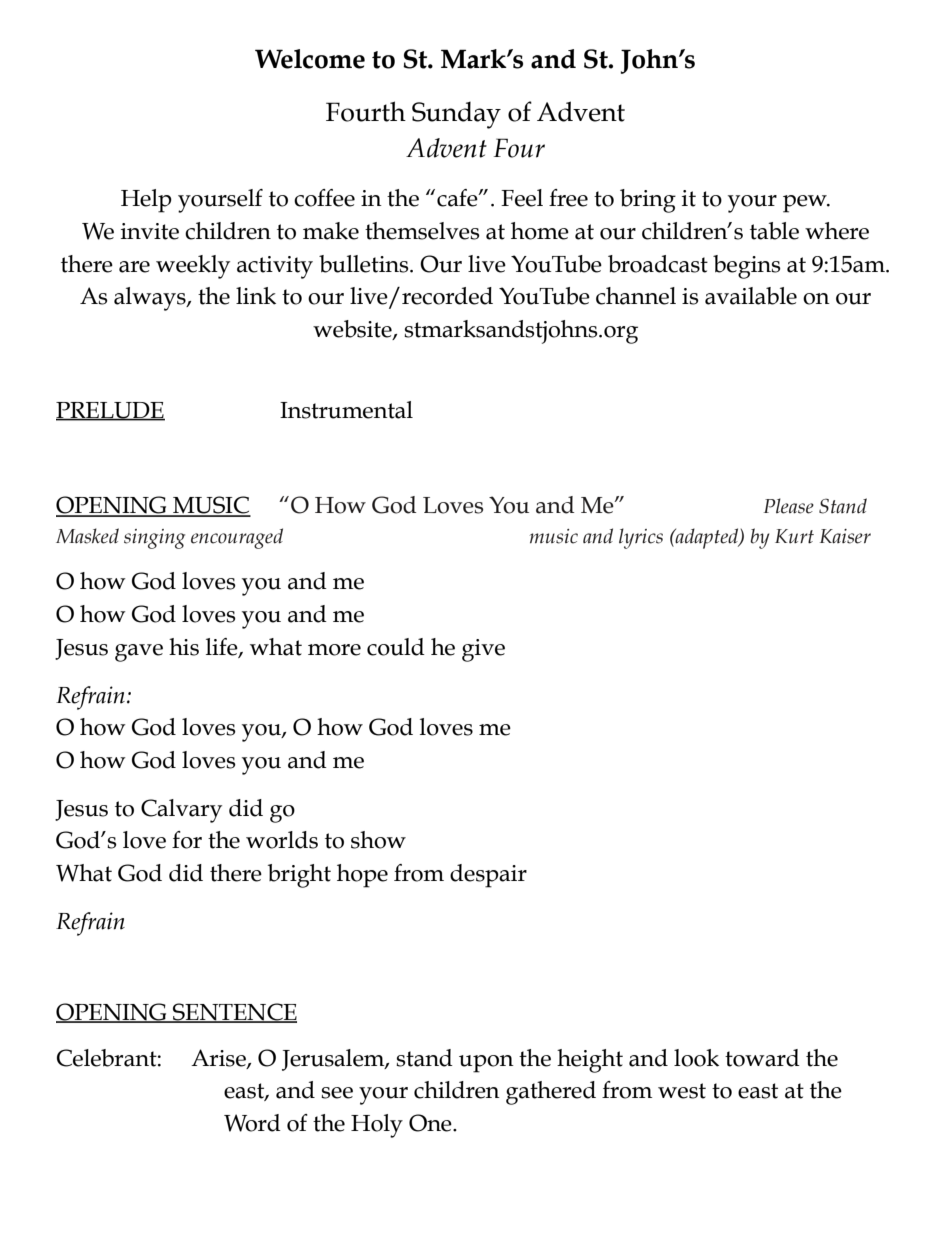 This screenshot has width=952, height=1233. Describe the element at coordinates (483, 650) in the screenshot. I see `give` at that location.
